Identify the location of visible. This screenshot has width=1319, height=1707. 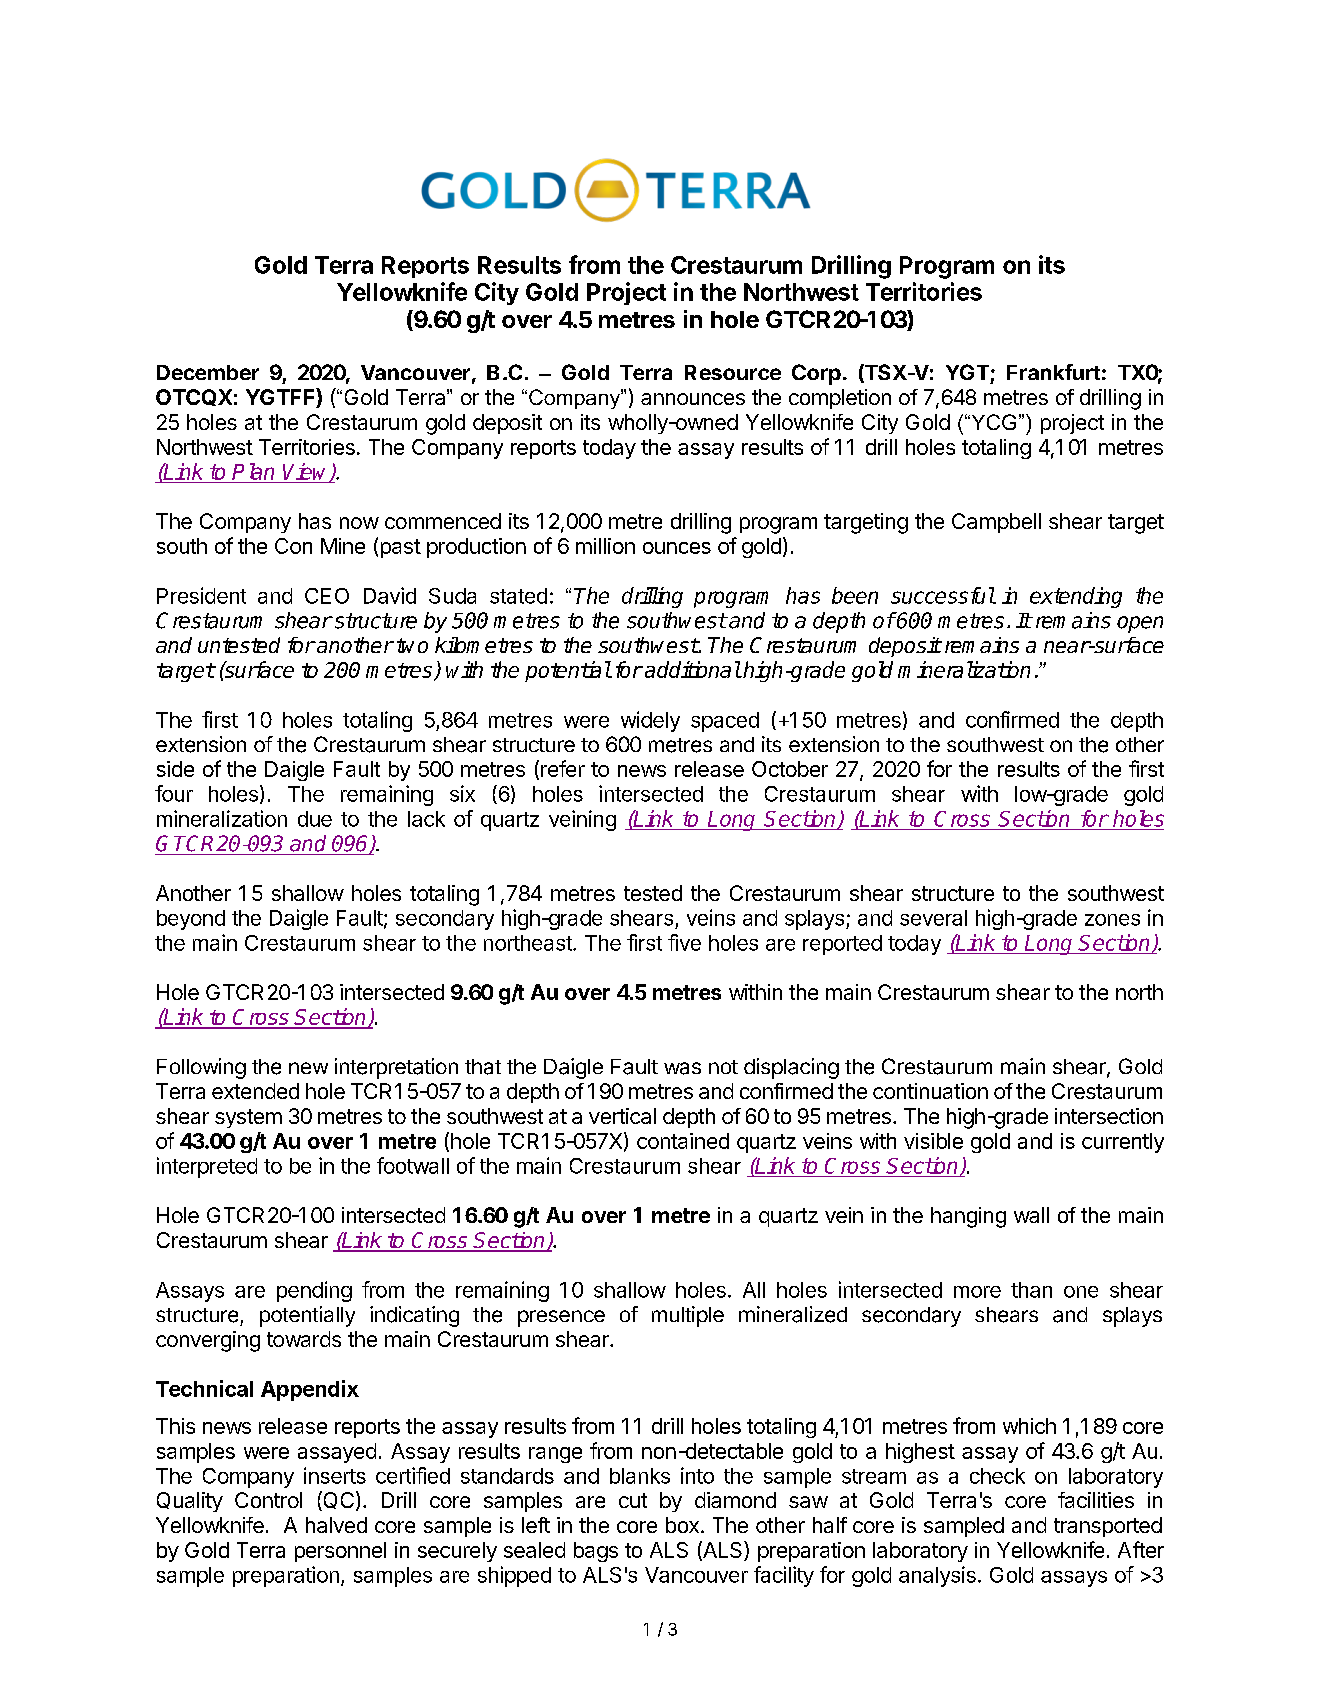
(933, 1141).
